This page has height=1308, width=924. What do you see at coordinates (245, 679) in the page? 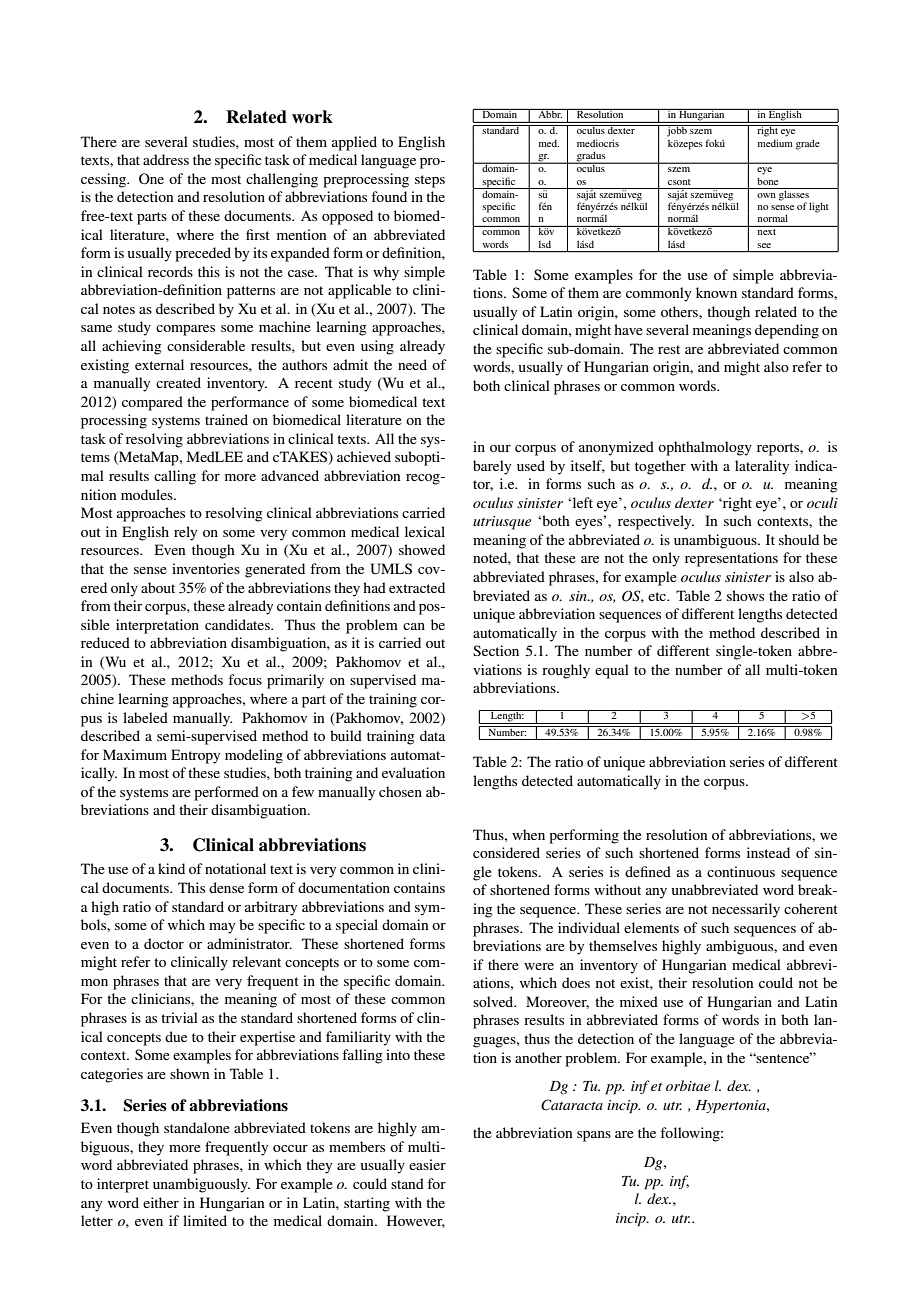
I see `focus` at bounding box center [245, 679].
